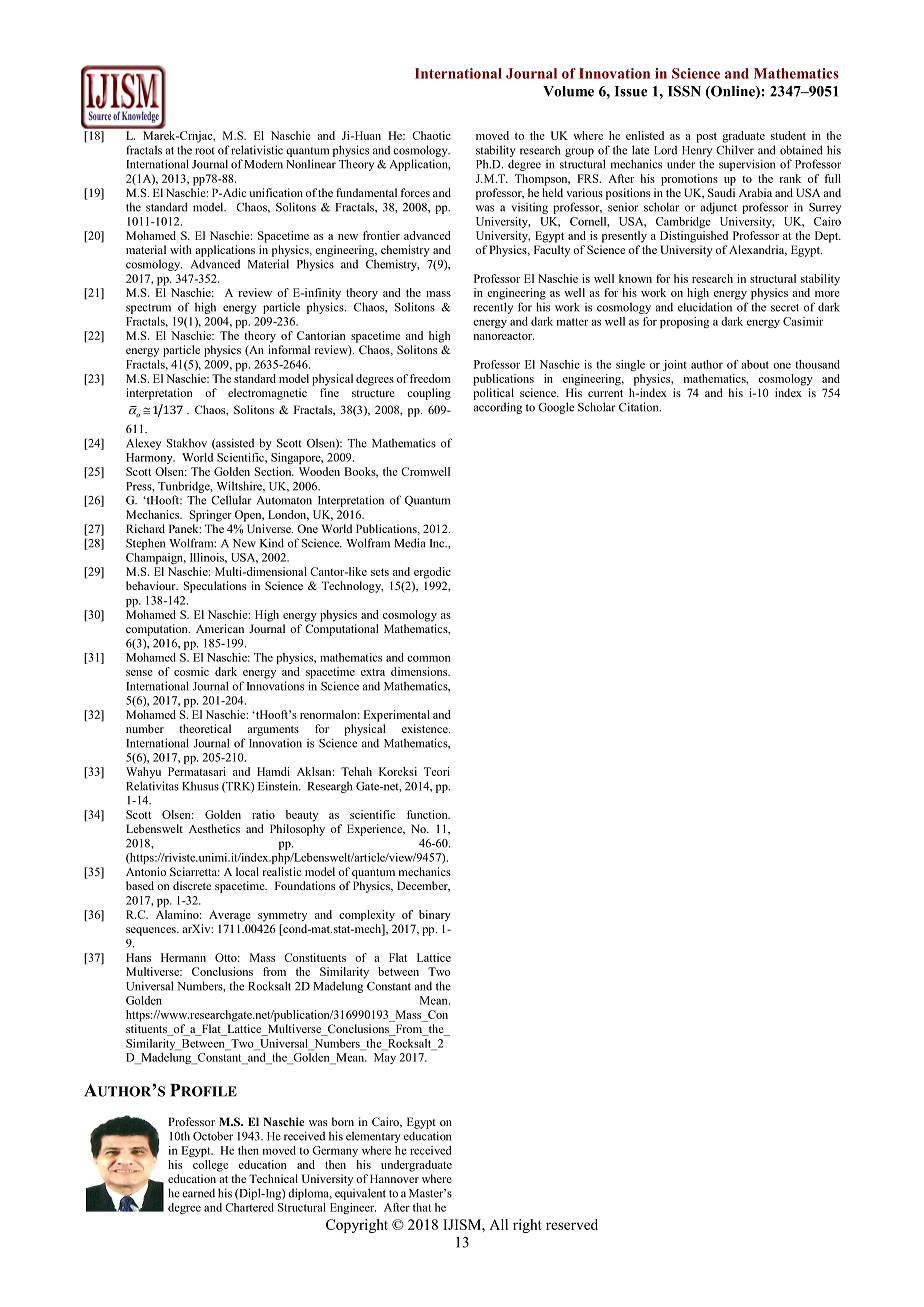  What do you see at coordinates (640, 407) in the screenshot?
I see `Citation` at bounding box center [640, 407].
